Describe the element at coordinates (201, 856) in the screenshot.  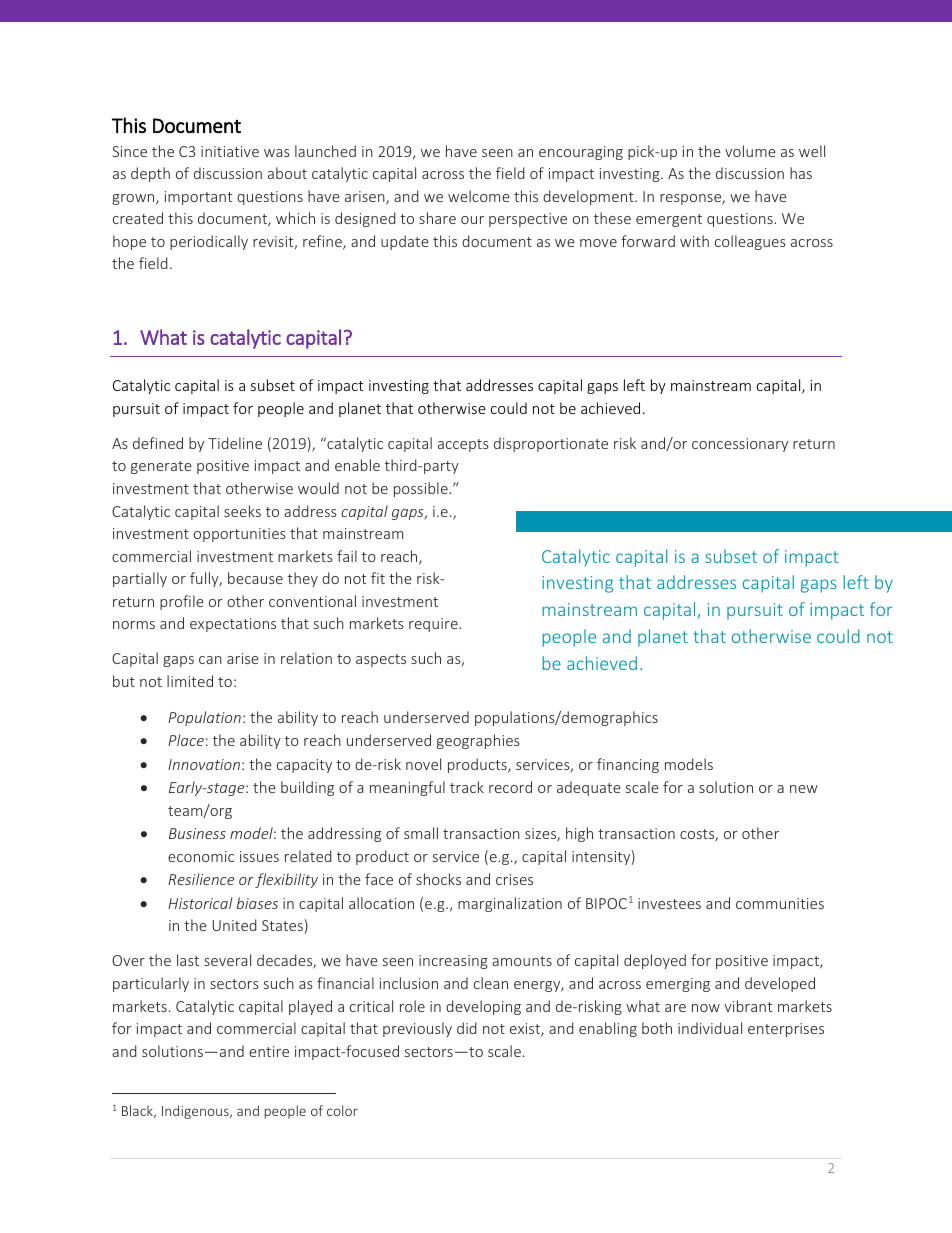
I see `economic` at that location.
